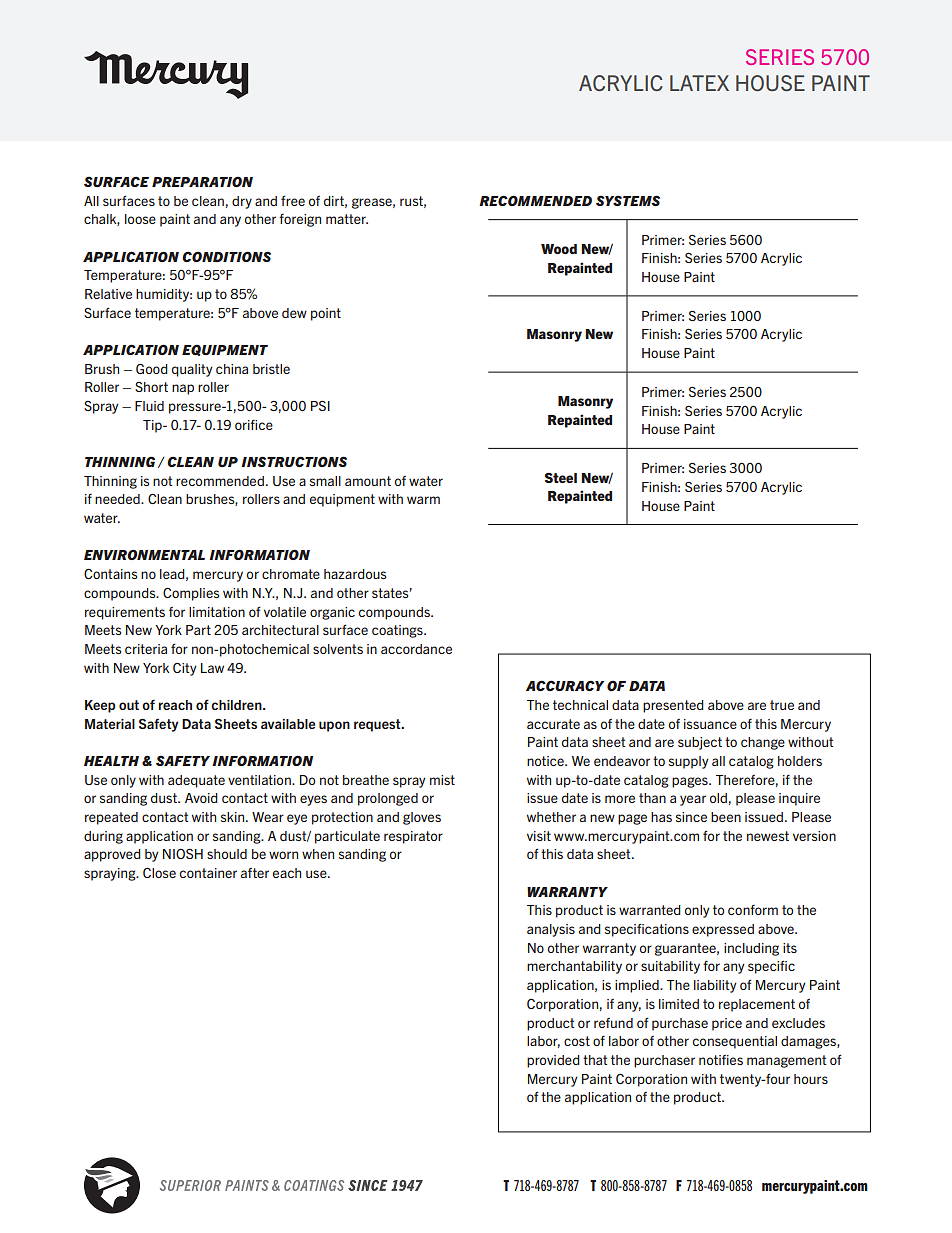  I want to click on PREPARATION, so click(202, 182).
